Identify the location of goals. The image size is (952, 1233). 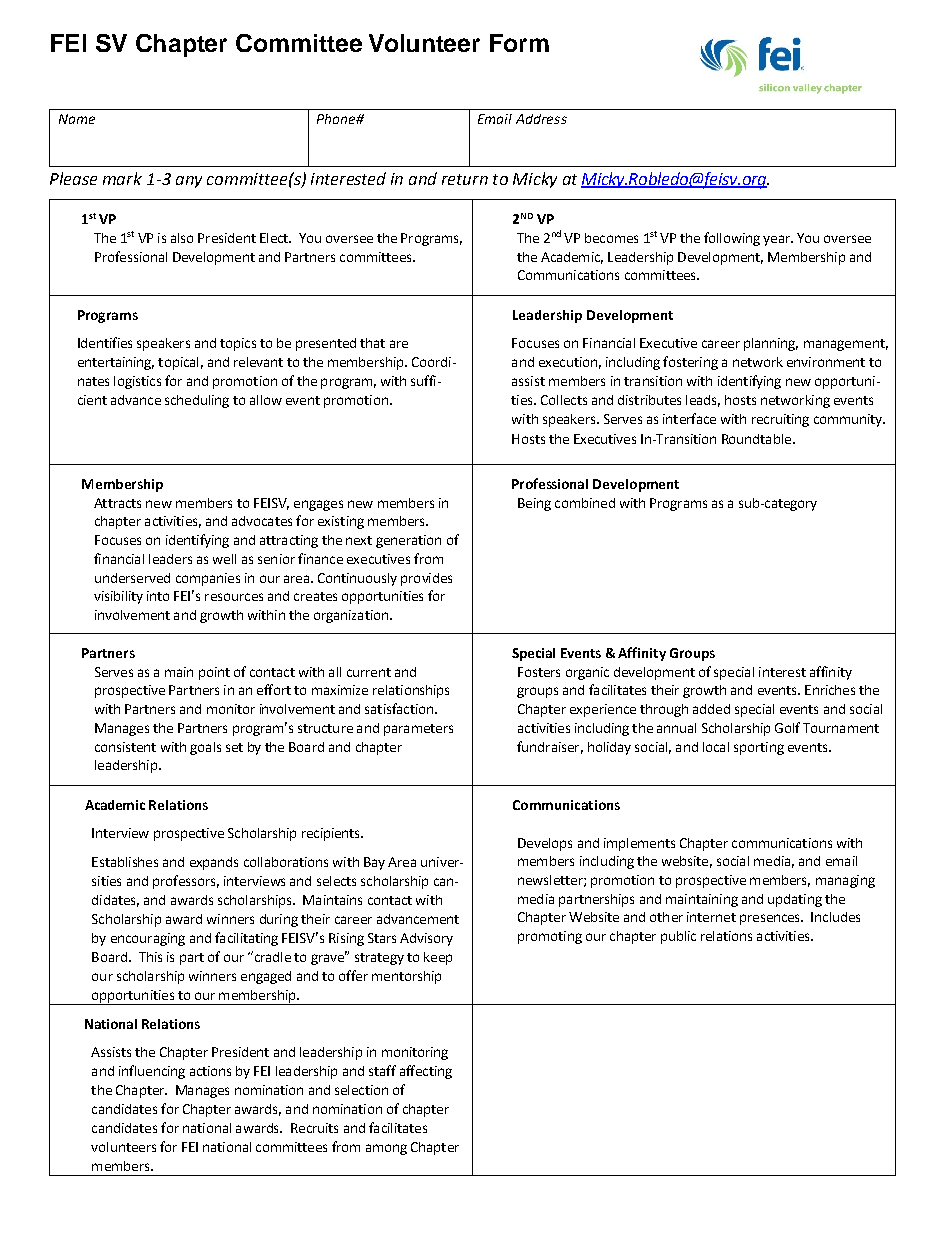
(205, 748).
